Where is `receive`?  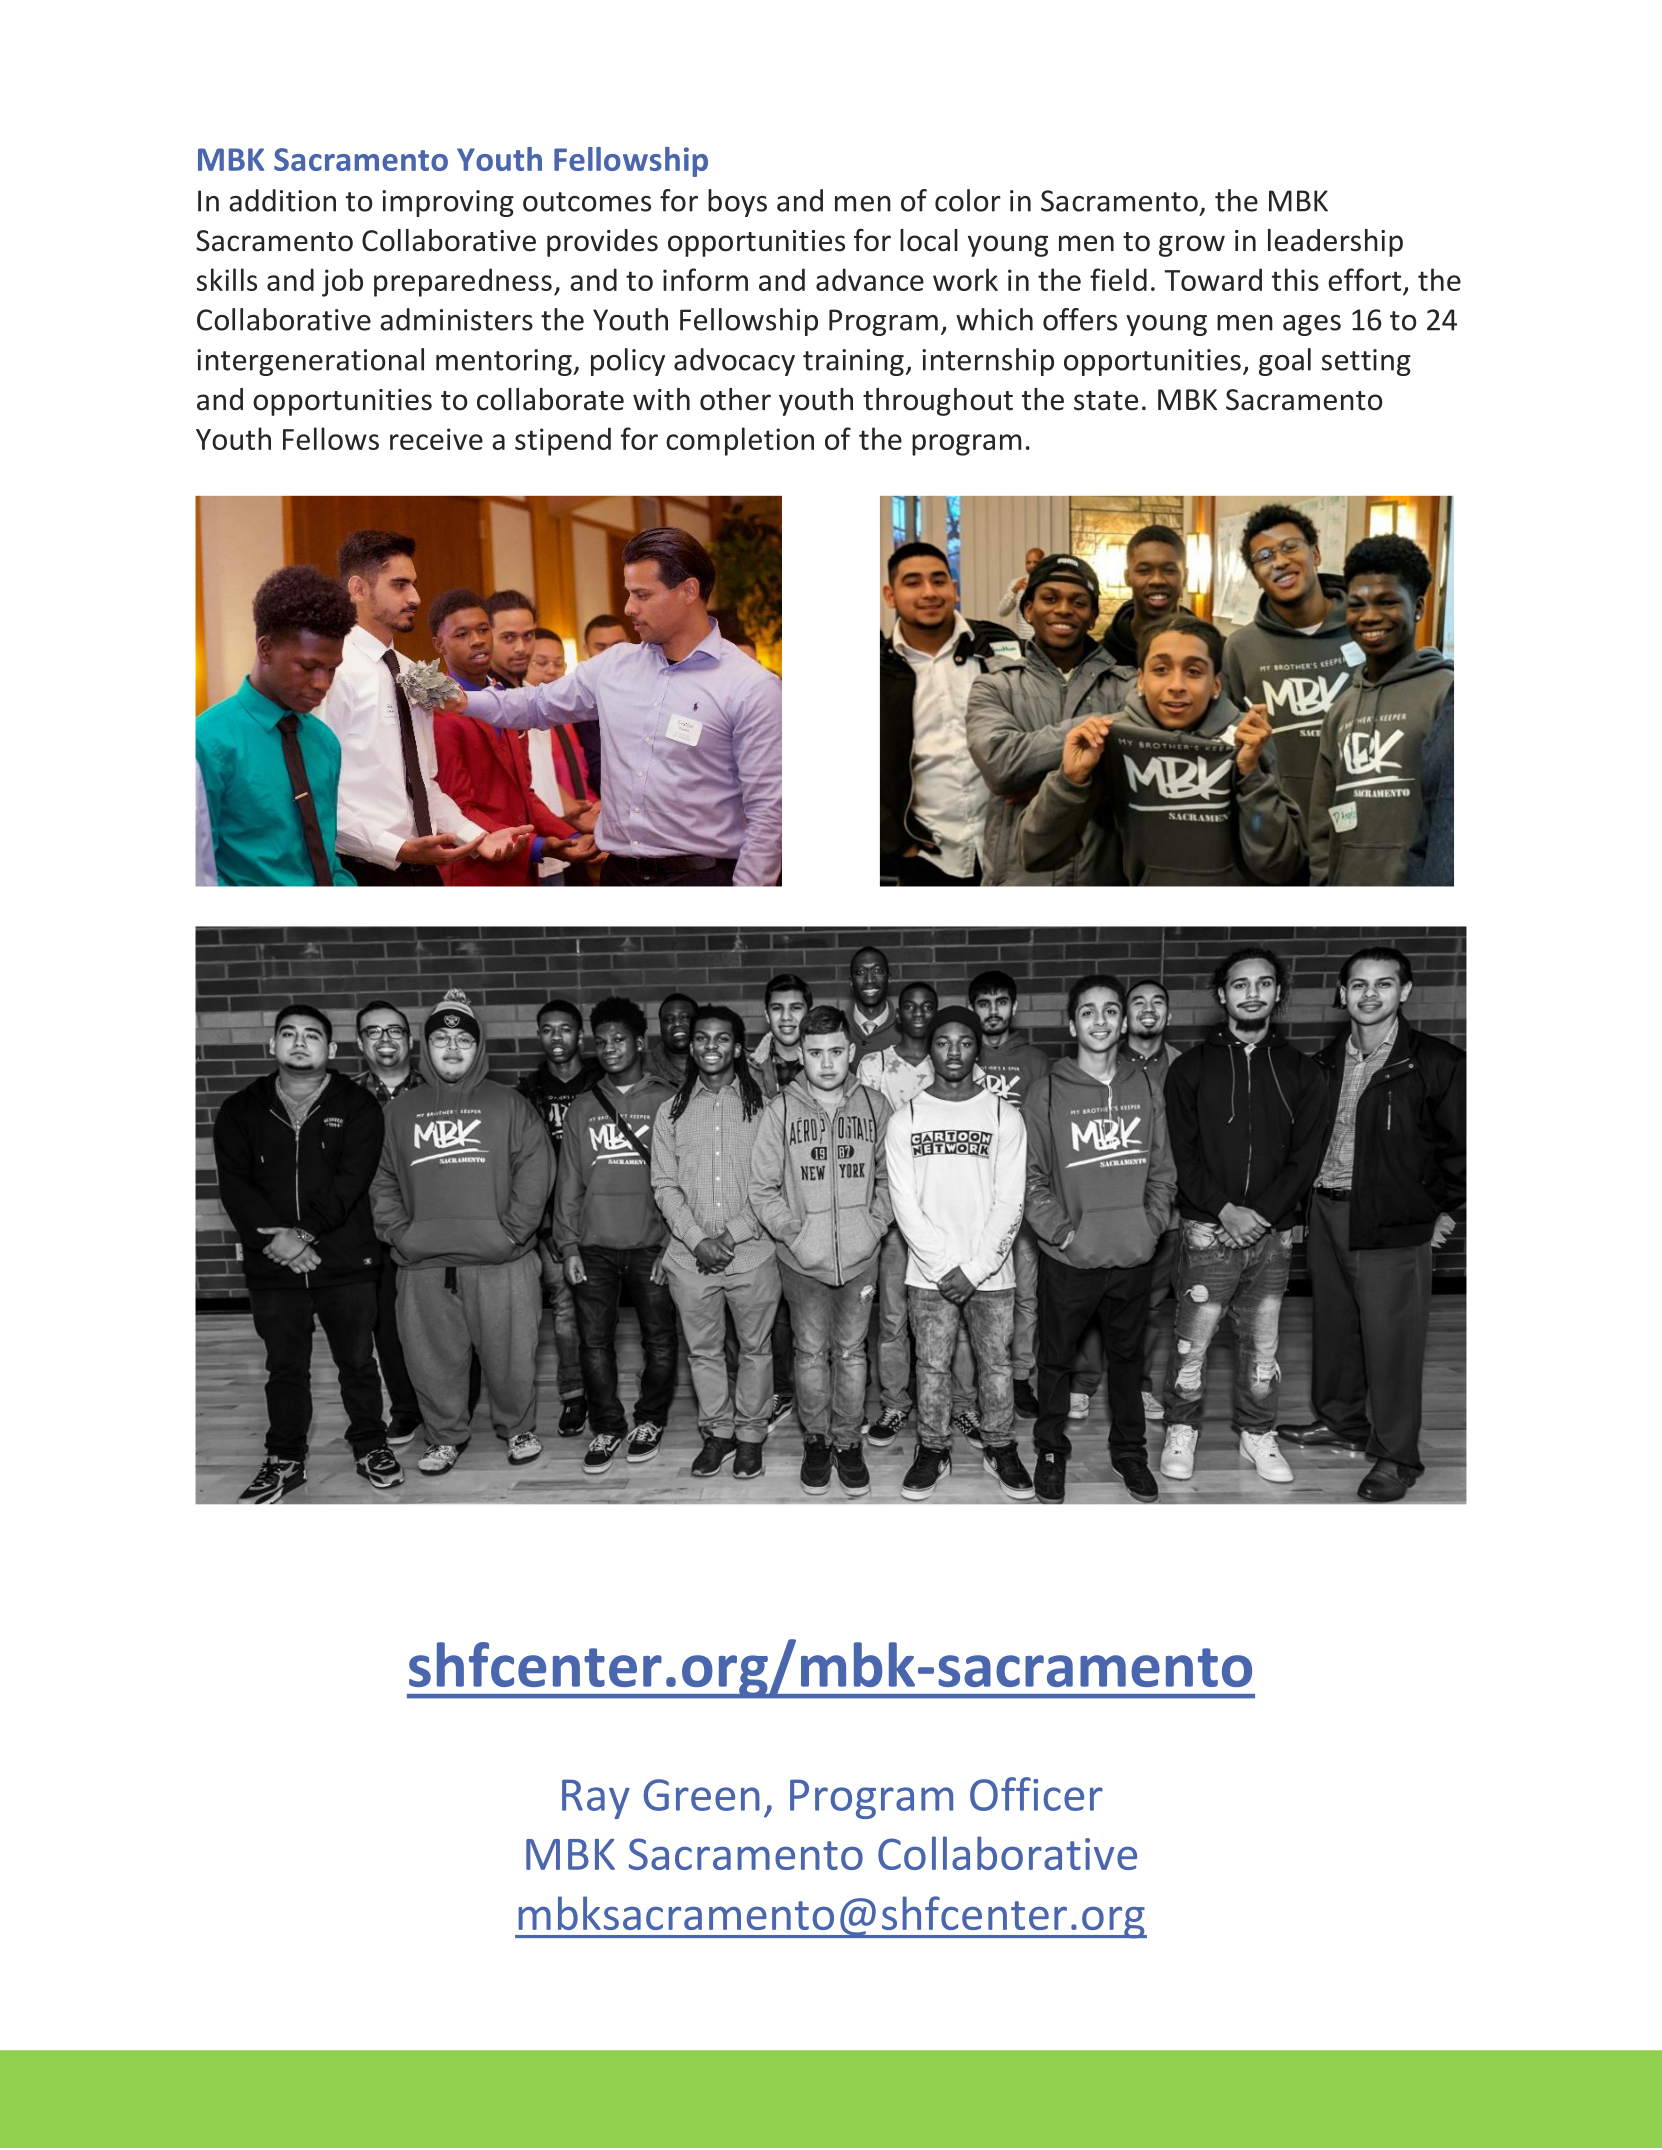 receive is located at coordinates (436, 439).
